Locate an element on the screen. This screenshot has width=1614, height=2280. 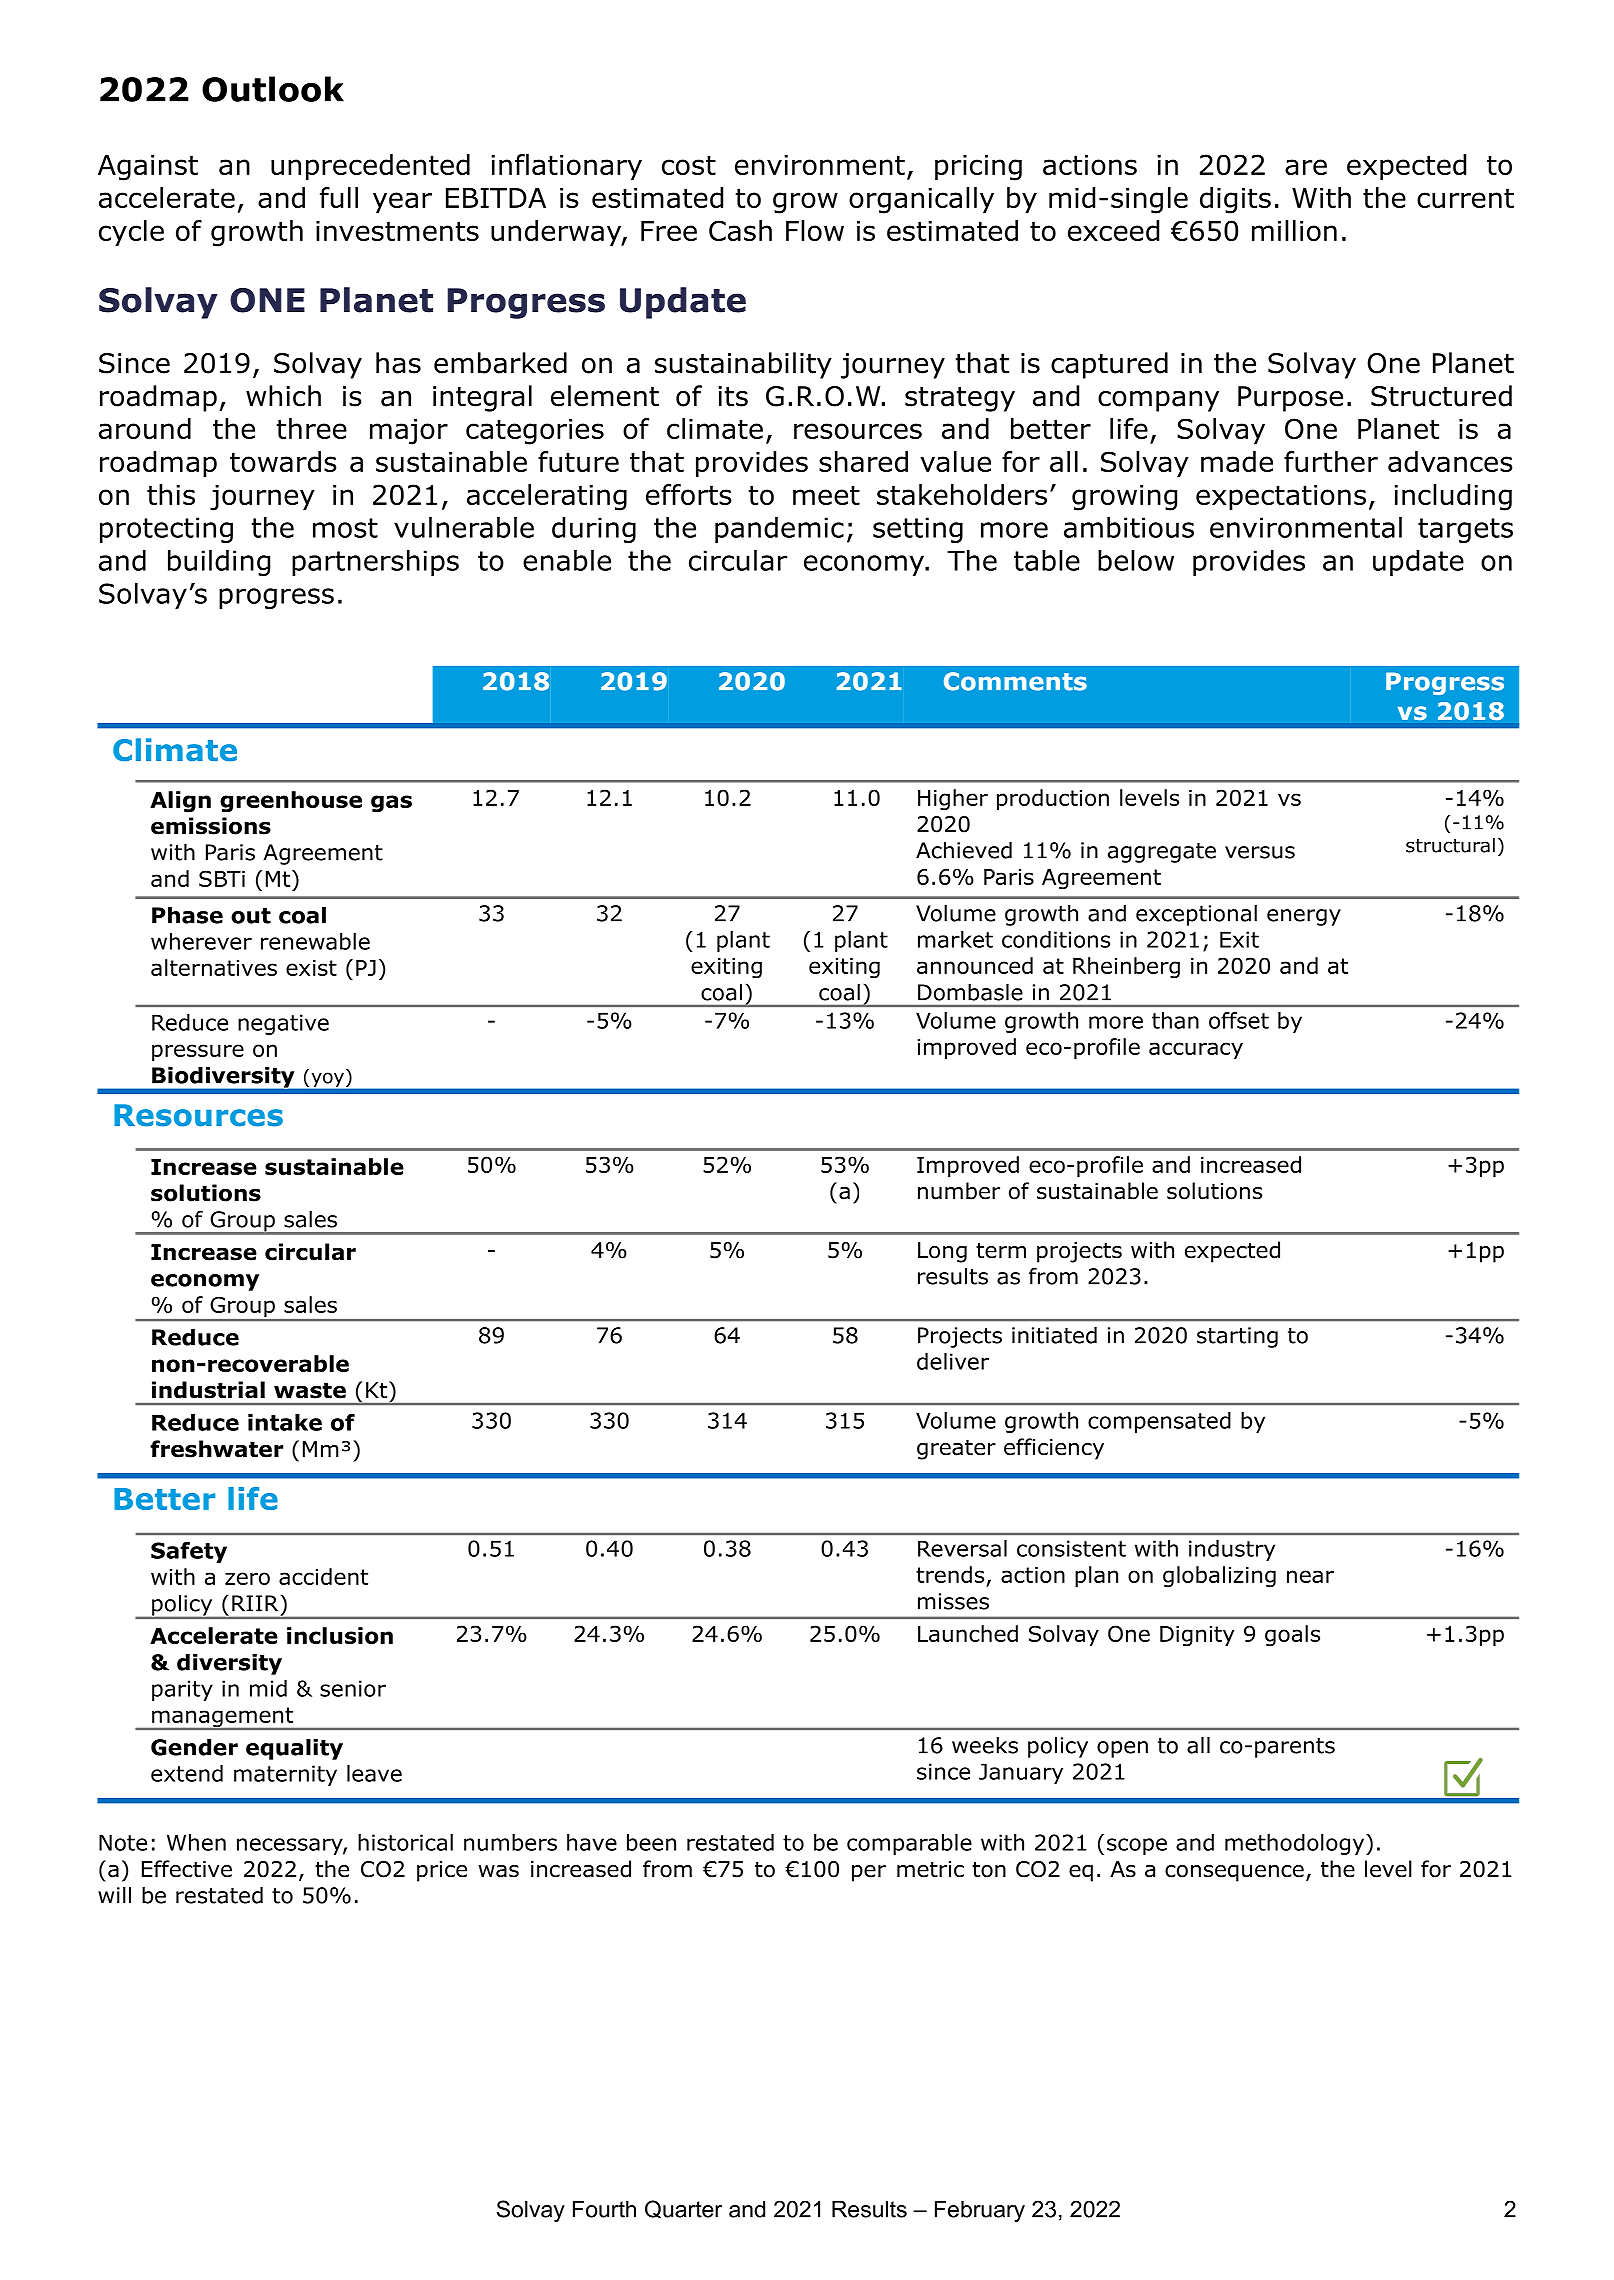
freshwater is located at coordinates (216, 1449).
